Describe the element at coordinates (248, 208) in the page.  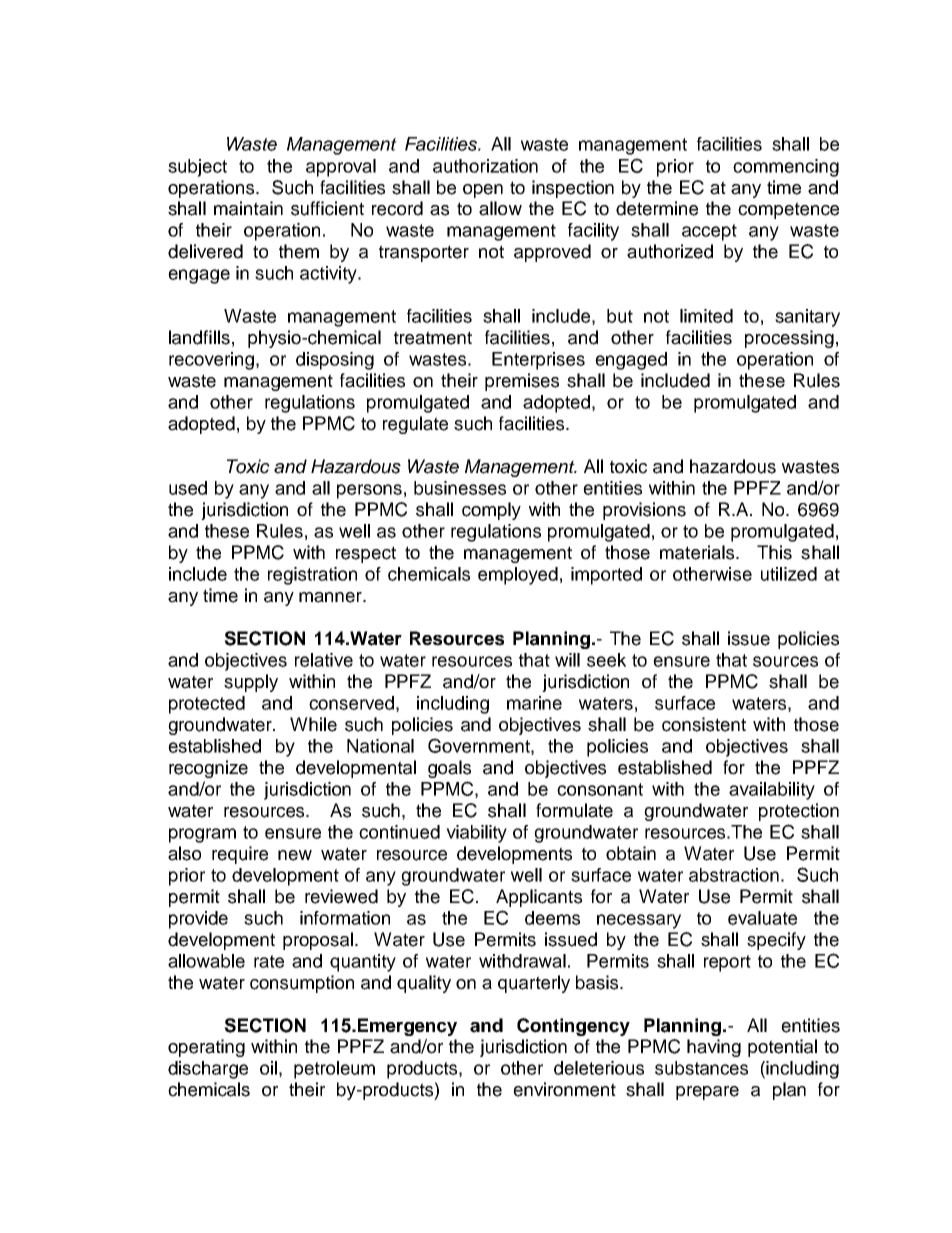
I see `maintain` at that location.
